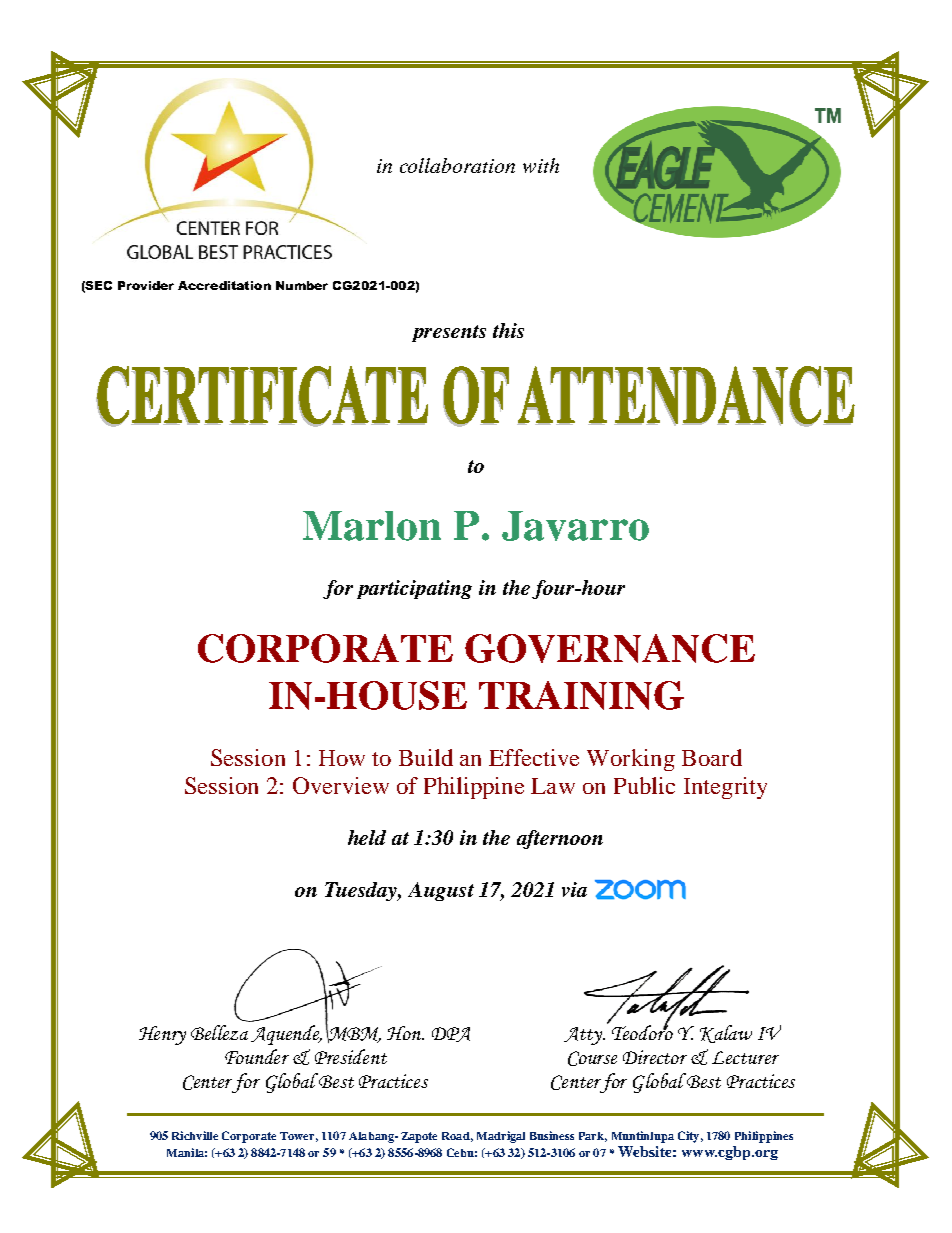 The image size is (952, 1233). I want to click on collaboration, so click(457, 165).
